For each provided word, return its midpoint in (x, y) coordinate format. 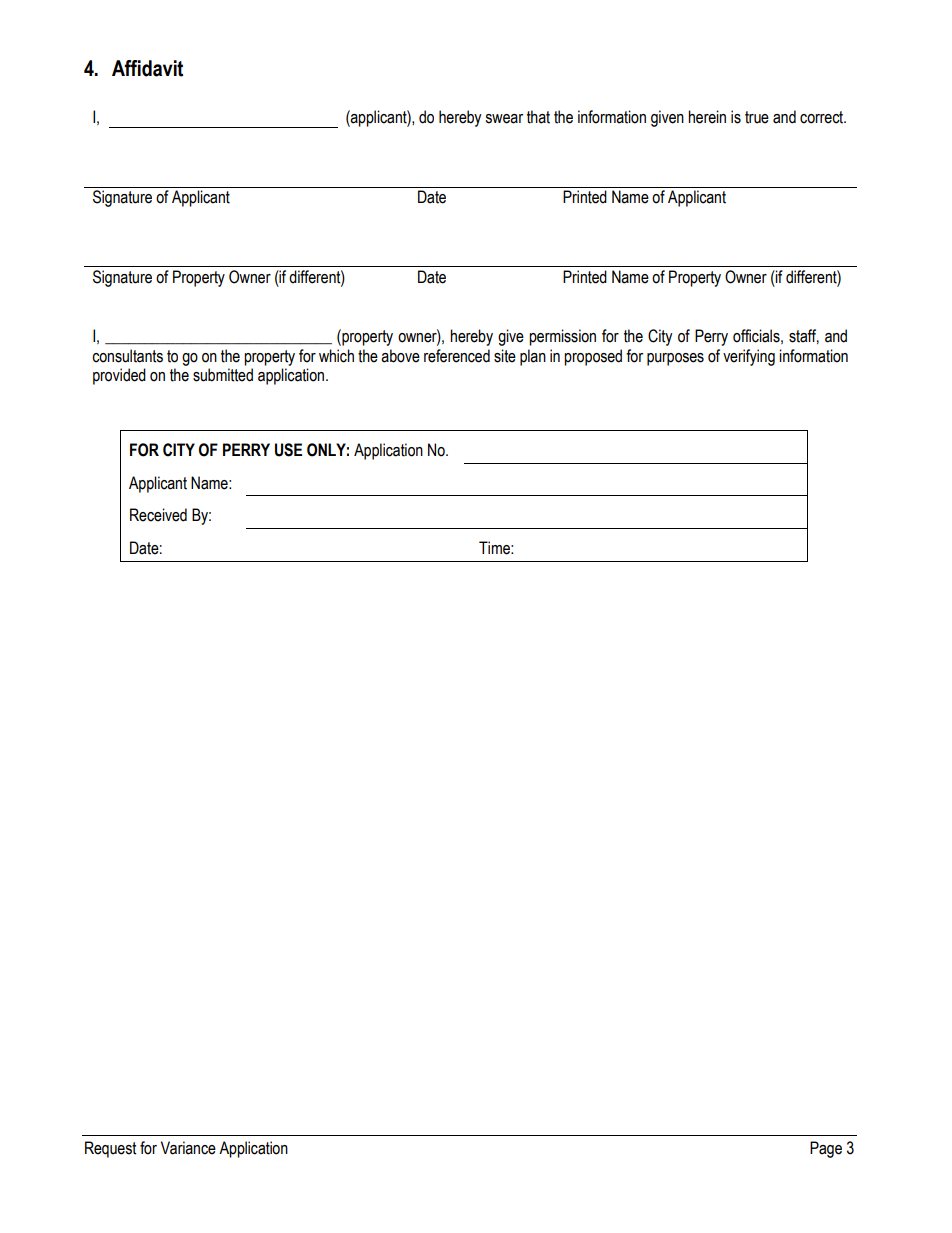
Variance (188, 1148)
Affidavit (147, 68)
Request (110, 1149)
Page (826, 1149)
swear (504, 119)
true (757, 117)
